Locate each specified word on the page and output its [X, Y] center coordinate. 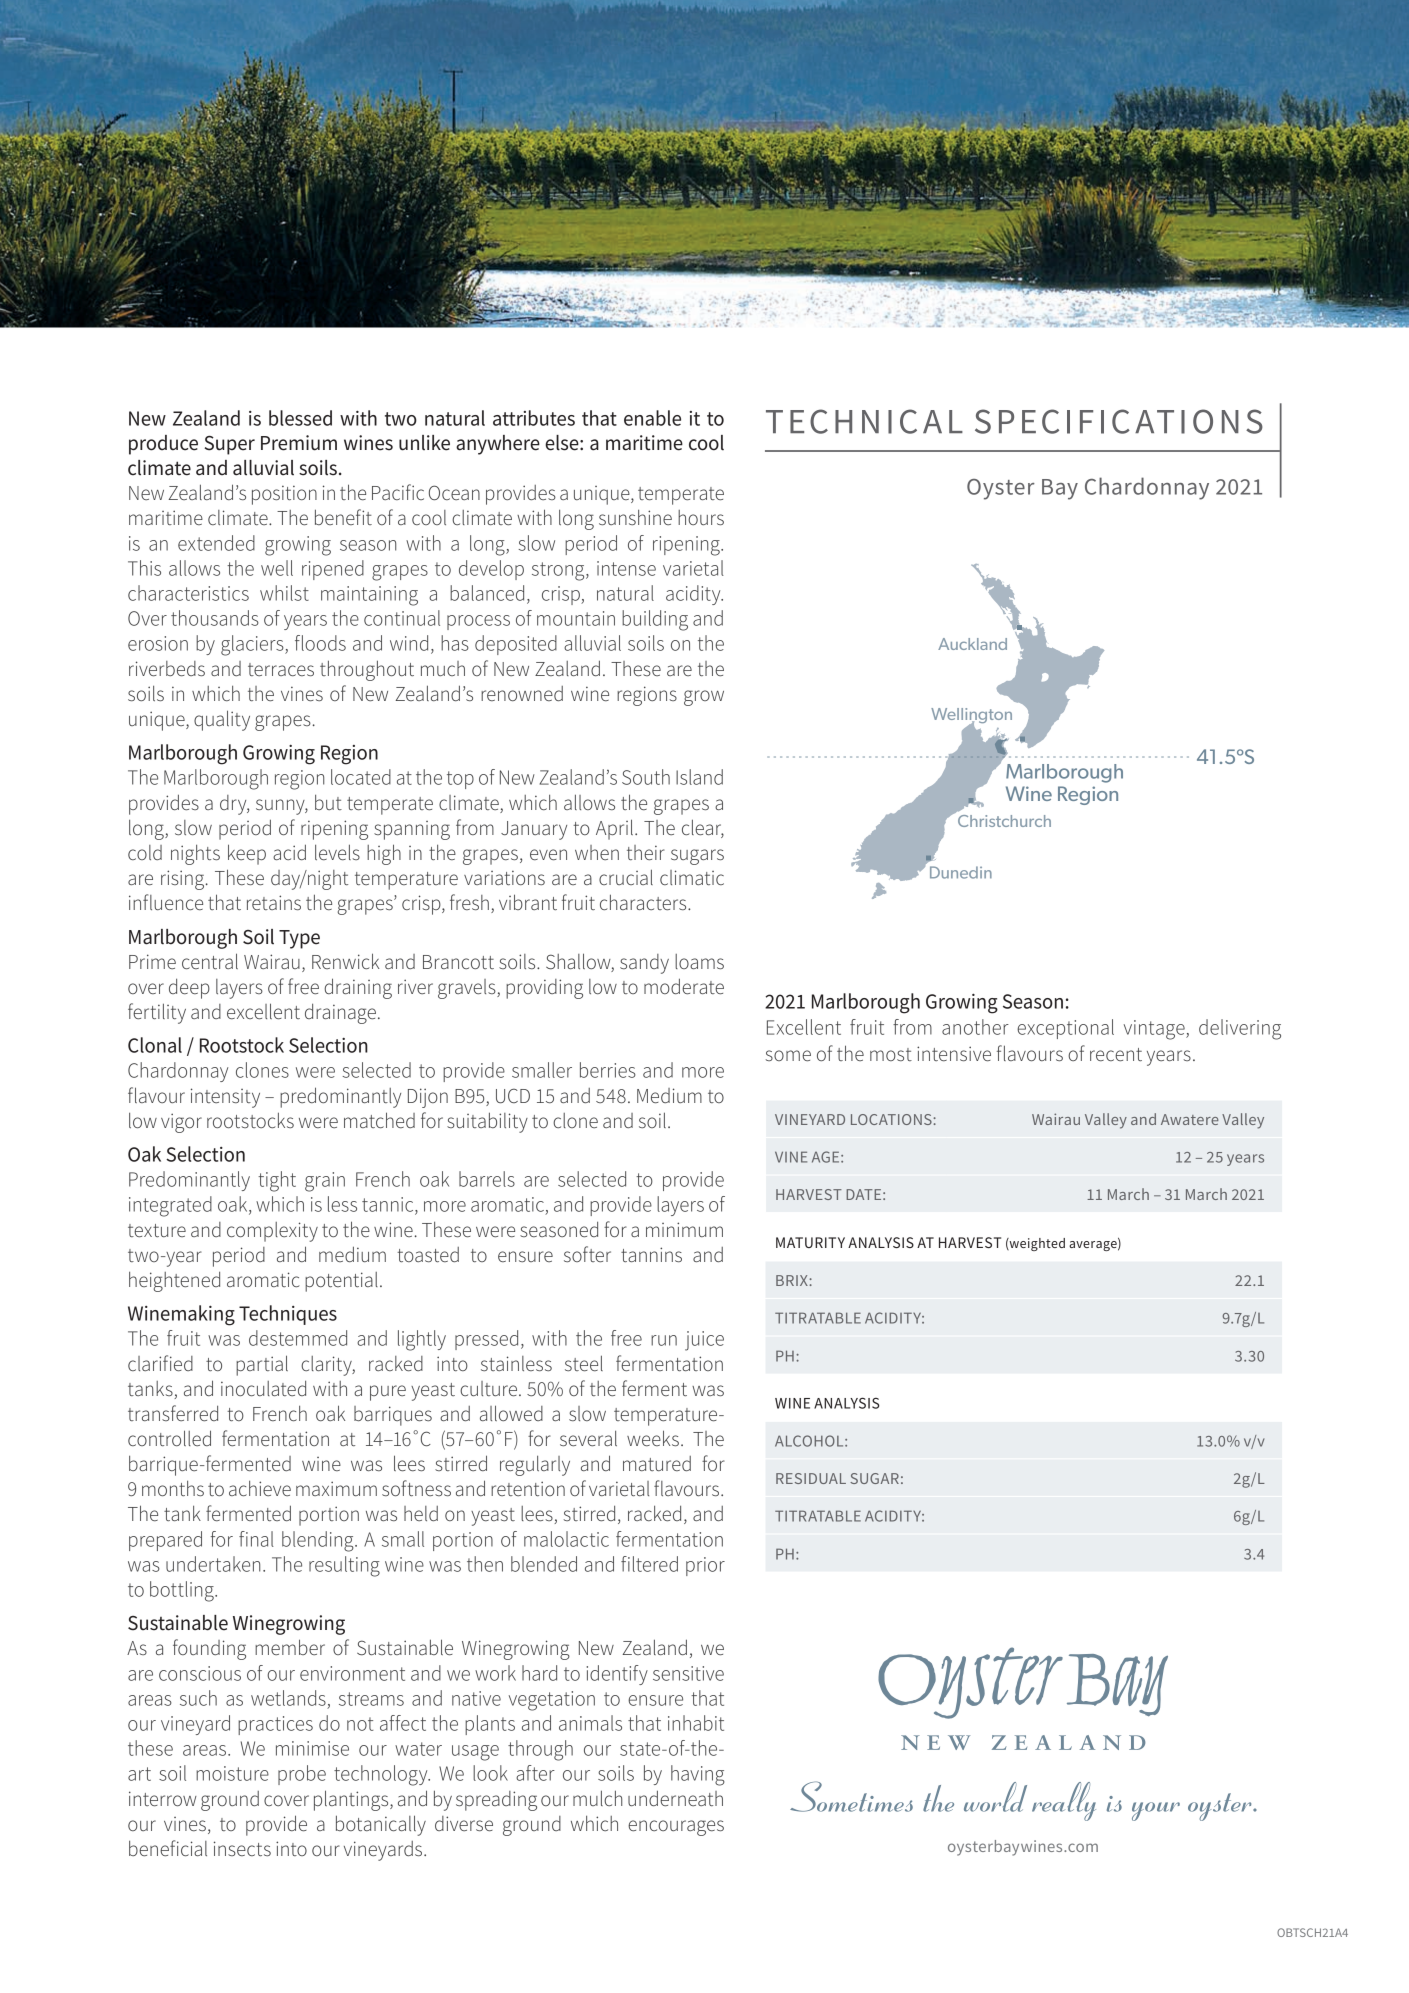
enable [652, 418]
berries [608, 1070]
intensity [225, 1098]
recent [1116, 1055]
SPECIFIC [1052, 421]
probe [302, 1775]
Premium [299, 443]
